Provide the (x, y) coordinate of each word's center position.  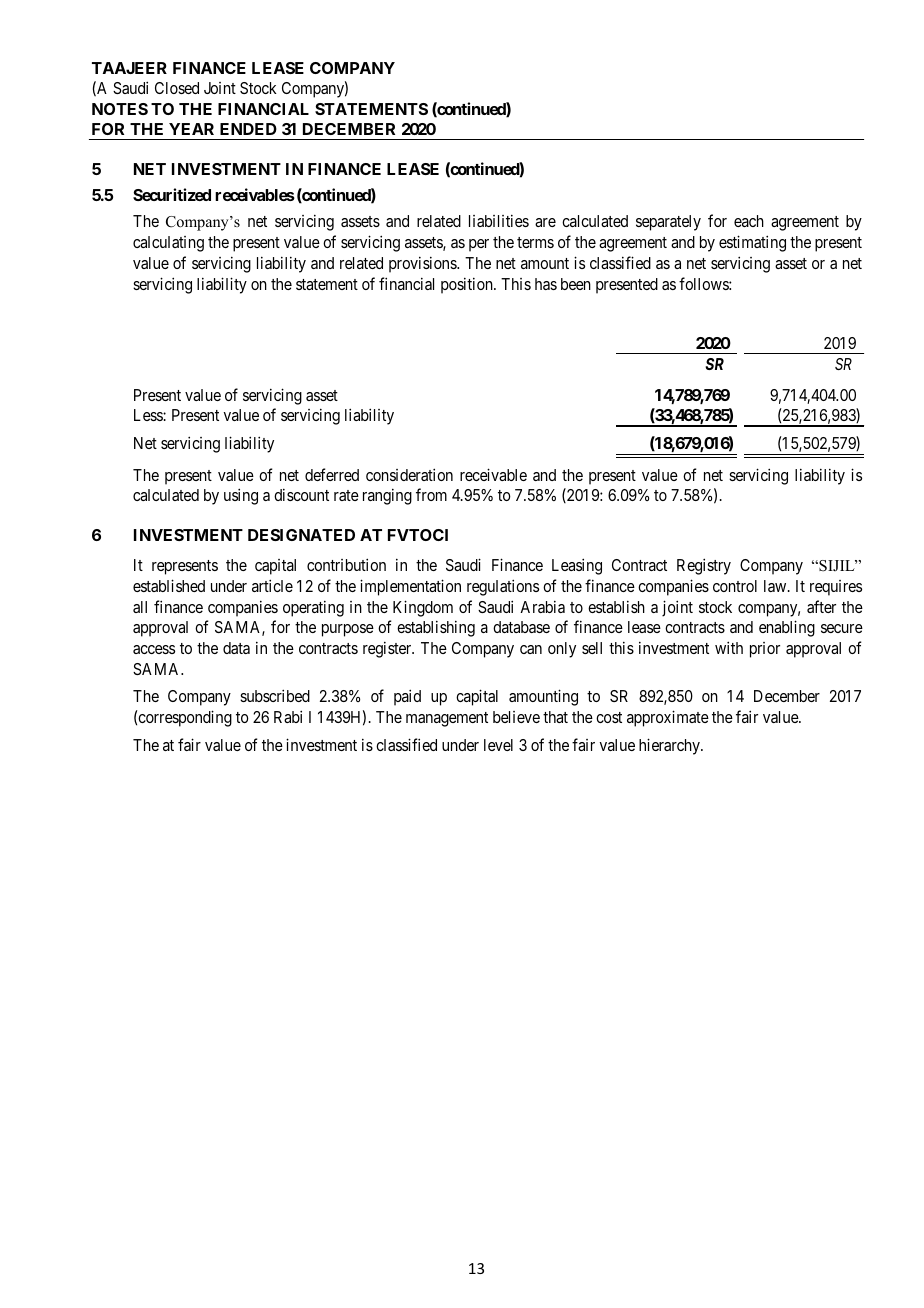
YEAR (191, 129)
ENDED (248, 129)
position (468, 285)
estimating (752, 243)
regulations (503, 587)
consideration (409, 474)
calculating (168, 244)
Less (149, 415)
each (749, 221)
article (272, 585)
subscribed (275, 695)
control (735, 586)
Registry (704, 566)
